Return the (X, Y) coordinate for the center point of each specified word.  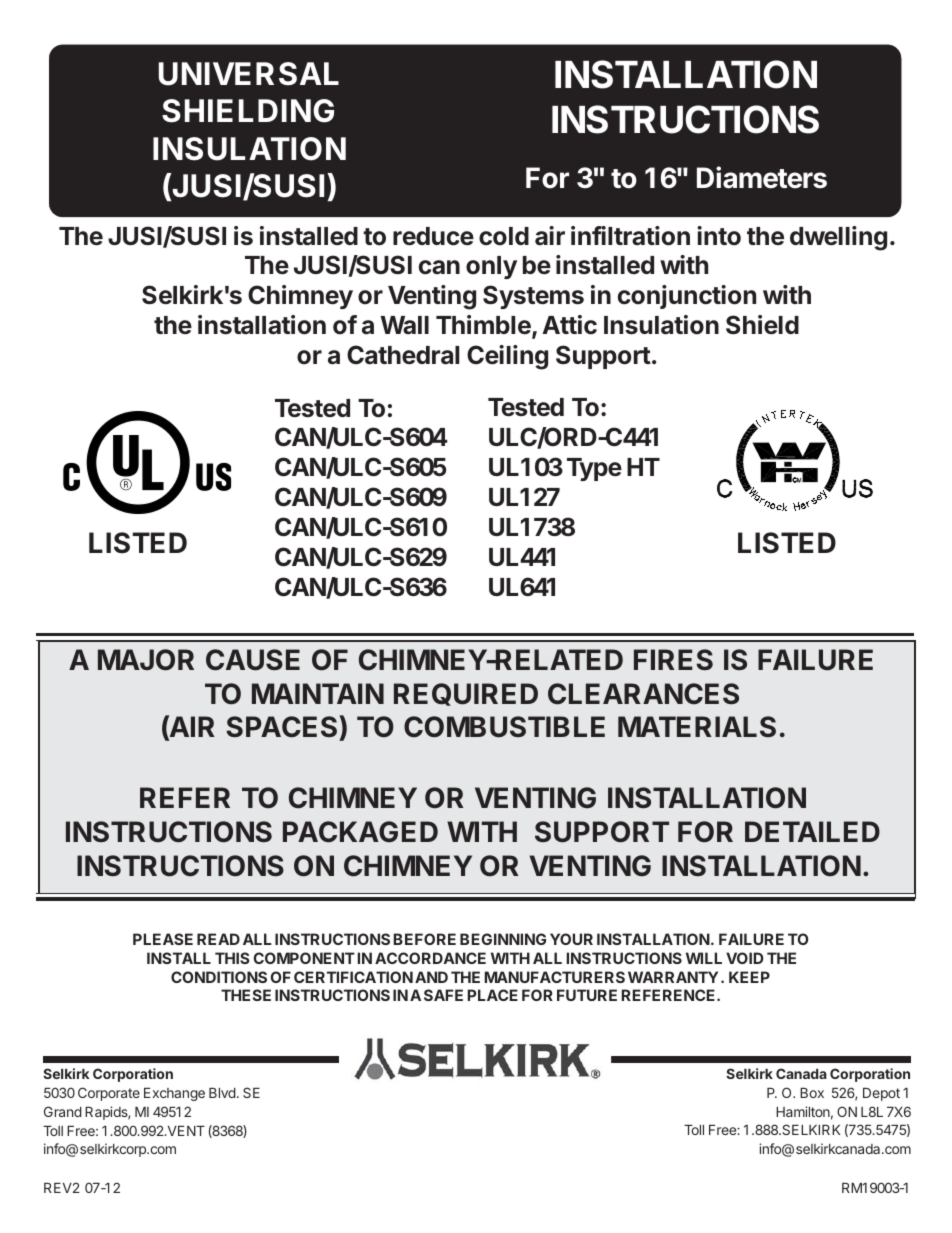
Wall (404, 325)
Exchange (174, 1094)
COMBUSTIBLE (504, 727)
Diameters (762, 177)
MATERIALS (697, 726)
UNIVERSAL (249, 74)
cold (504, 236)
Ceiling (507, 357)
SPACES (283, 728)
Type (594, 469)
